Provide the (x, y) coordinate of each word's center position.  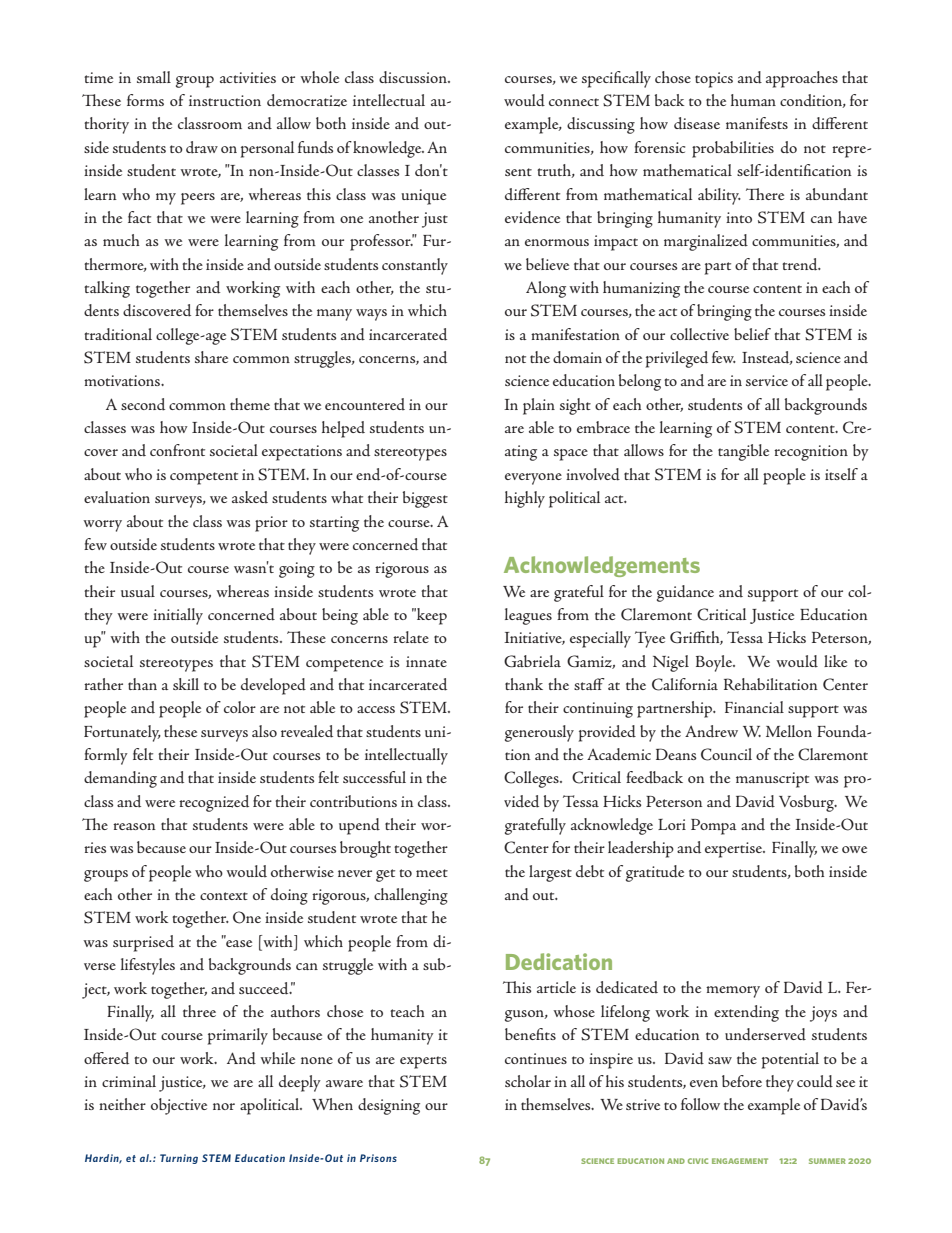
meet (432, 873)
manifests (757, 123)
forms (145, 100)
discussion (414, 77)
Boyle (715, 663)
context (224, 896)
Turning (179, 1159)
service (767, 380)
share (211, 357)
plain (539, 406)
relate (411, 637)
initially (178, 616)
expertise (735, 850)
